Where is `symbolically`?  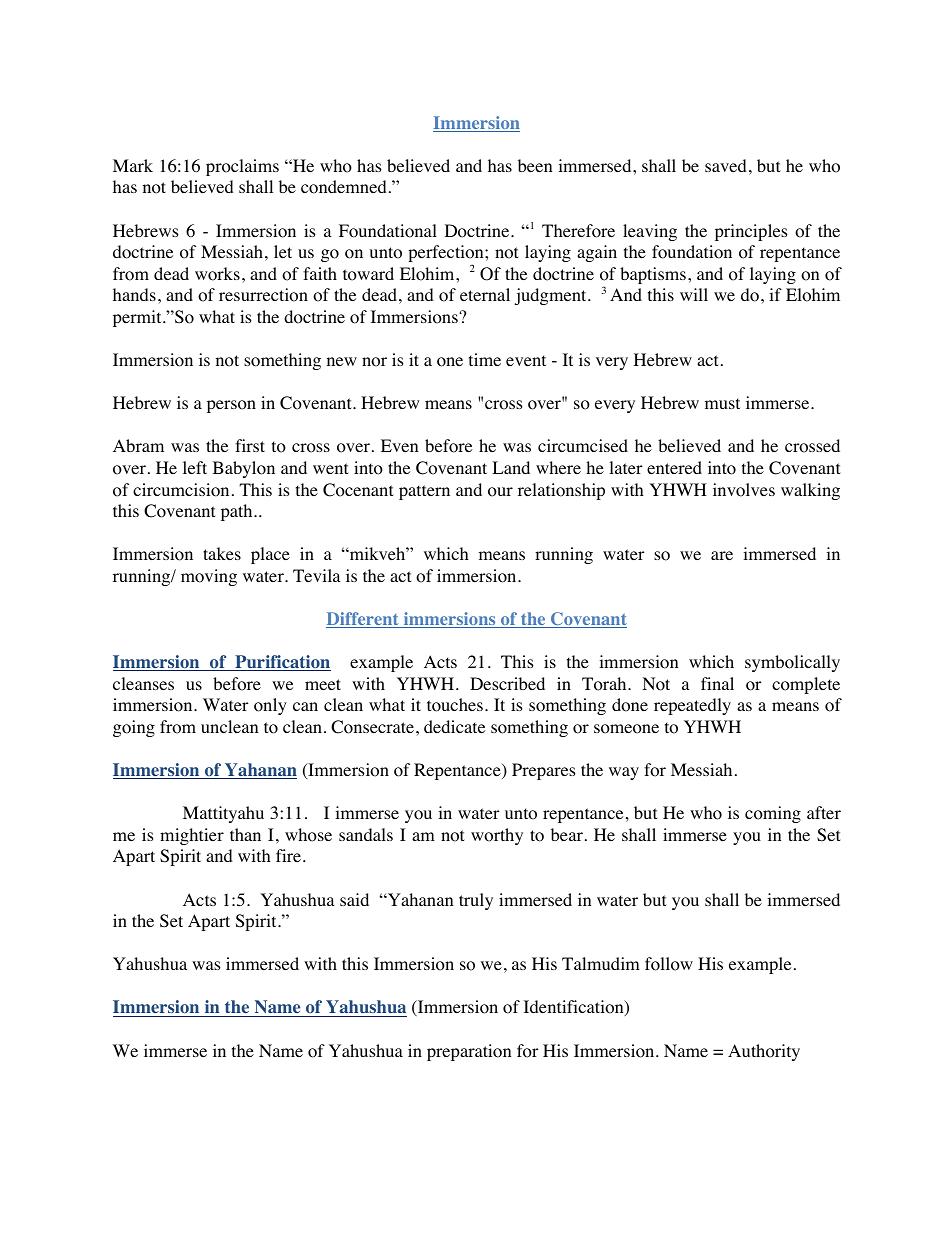
symbolically is located at coordinates (792, 663).
